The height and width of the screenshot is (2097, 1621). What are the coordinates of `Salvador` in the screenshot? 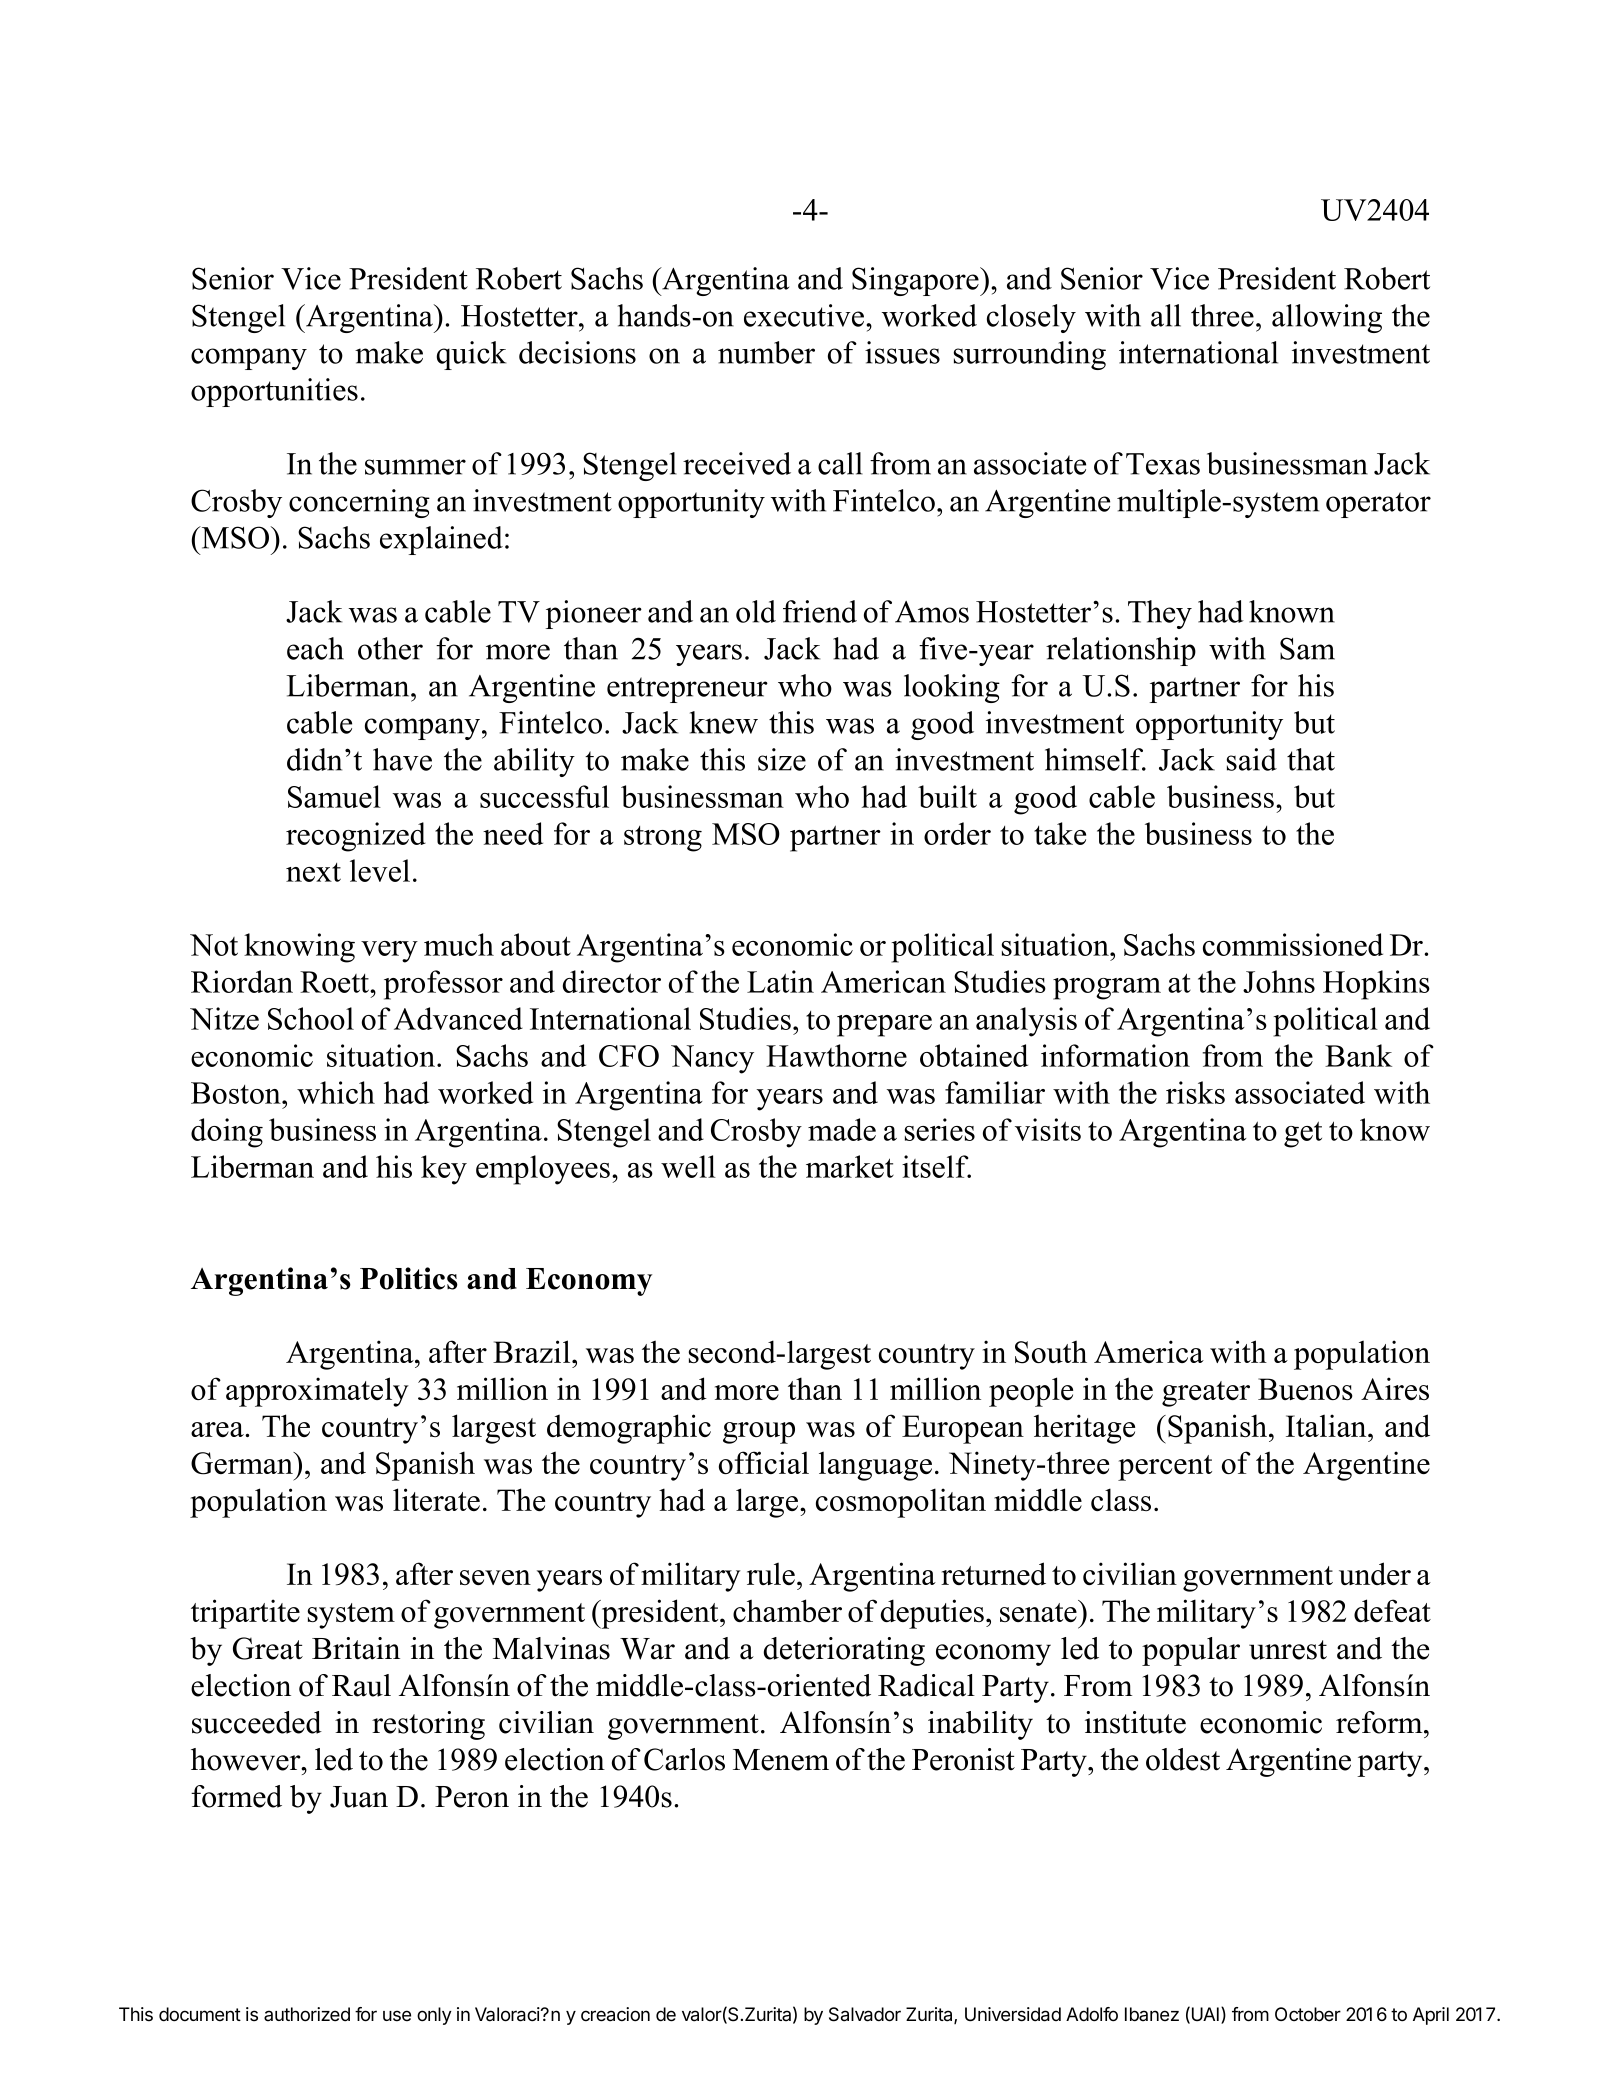 It's located at (865, 2014).
